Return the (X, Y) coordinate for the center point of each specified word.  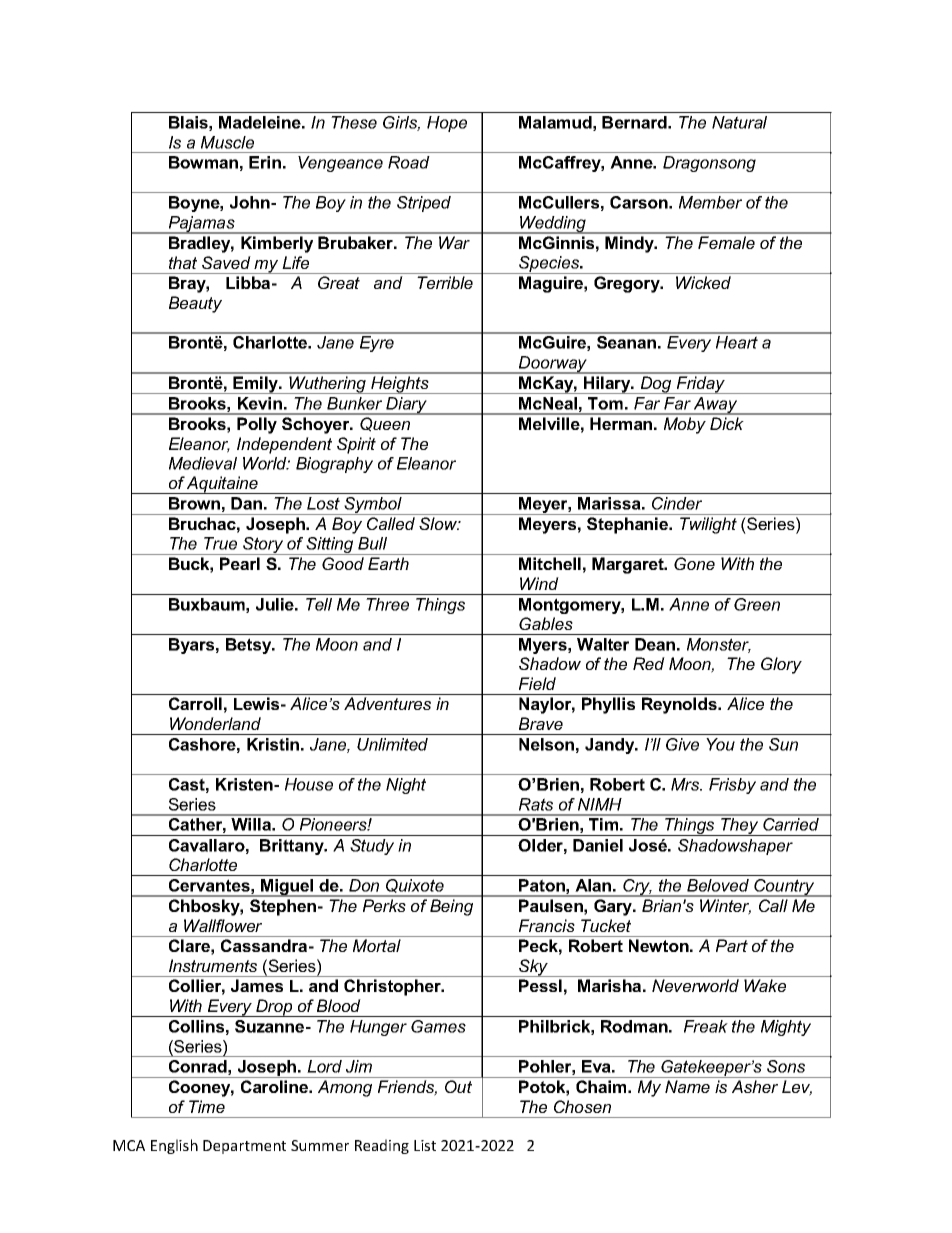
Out (458, 1086)
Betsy (250, 646)
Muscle (227, 142)
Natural (739, 122)
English (174, 1146)
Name (687, 1086)
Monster (719, 645)
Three (387, 604)
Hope (447, 124)
